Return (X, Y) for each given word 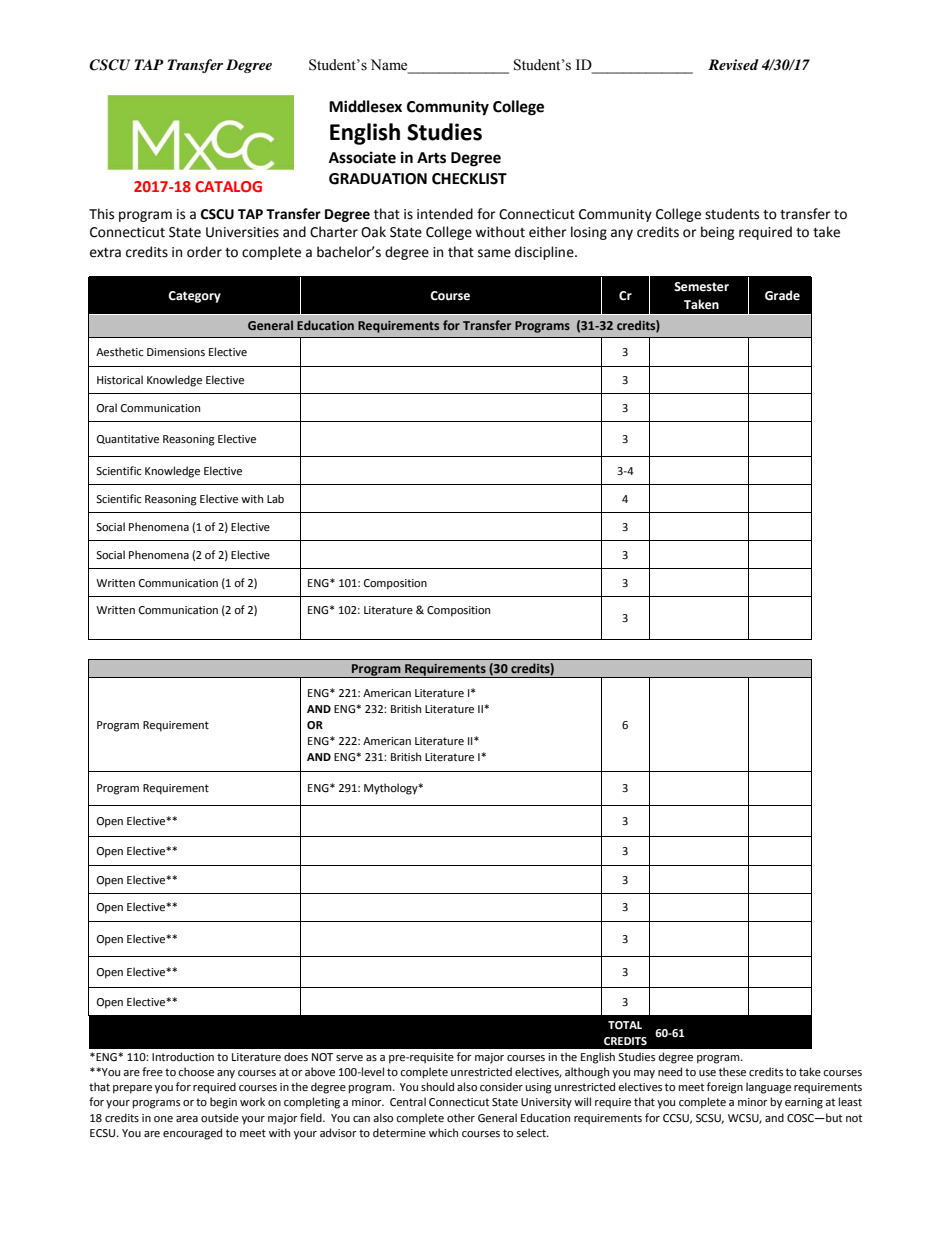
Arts (431, 158)
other (461, 1118)
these (732, 1072)
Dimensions (176, 352)
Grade (782, 295)
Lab (275, 498)
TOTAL (625, 1025)
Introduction (183, 1056)
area (187, 1119)
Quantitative (128, 439)
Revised (733, 64)
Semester (701, 287)
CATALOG (228, 186)
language (768, 1088)
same (494, 253)
